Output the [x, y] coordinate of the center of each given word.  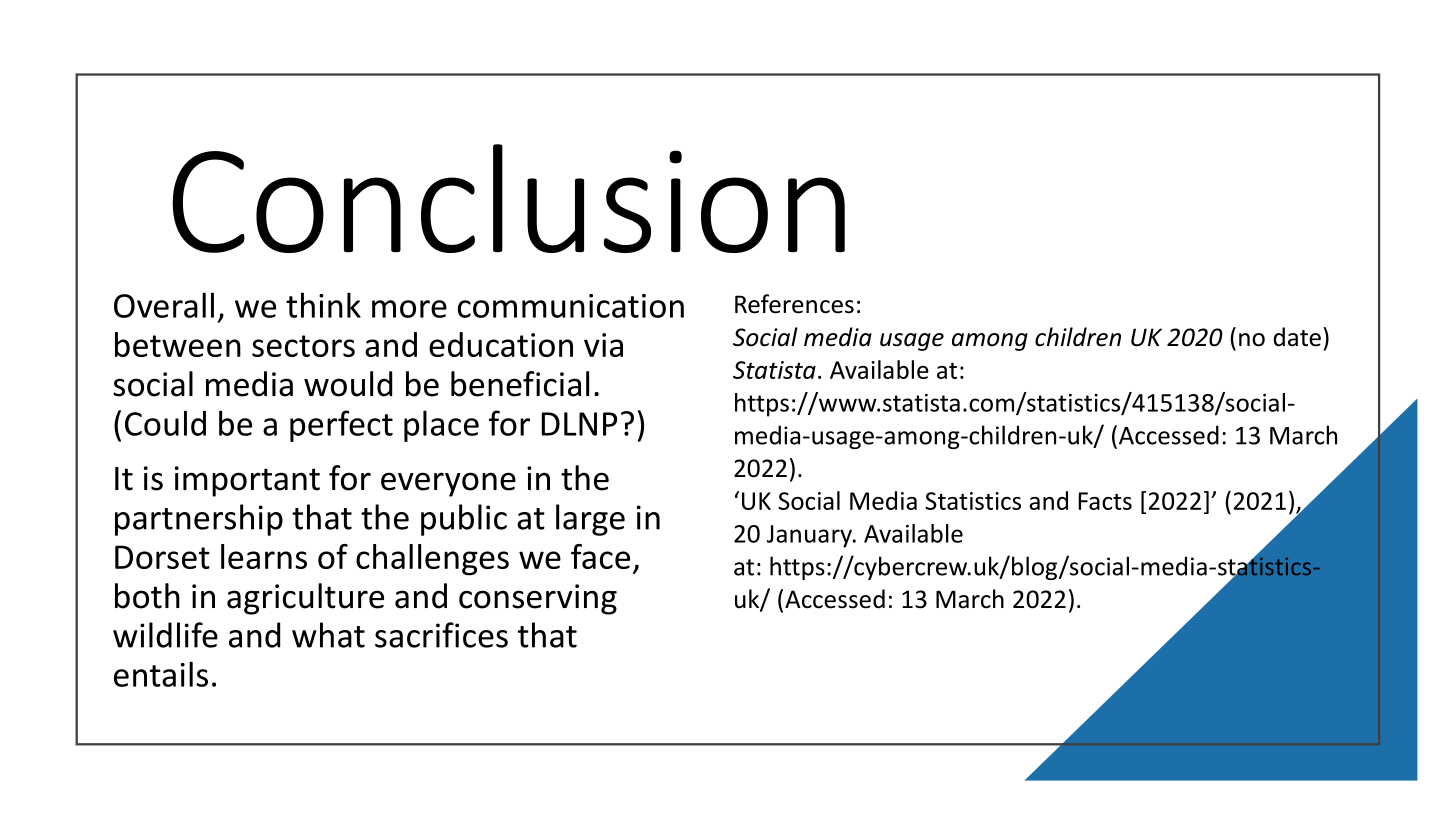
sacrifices [441, 635]
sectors [303, 346]
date [1297, 337]
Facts [1105, 501]
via [603, 345]
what [328, 635]
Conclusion [508, 198]
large [590, 520]
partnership [199, 520]
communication [571, 306]
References [794, 304]
